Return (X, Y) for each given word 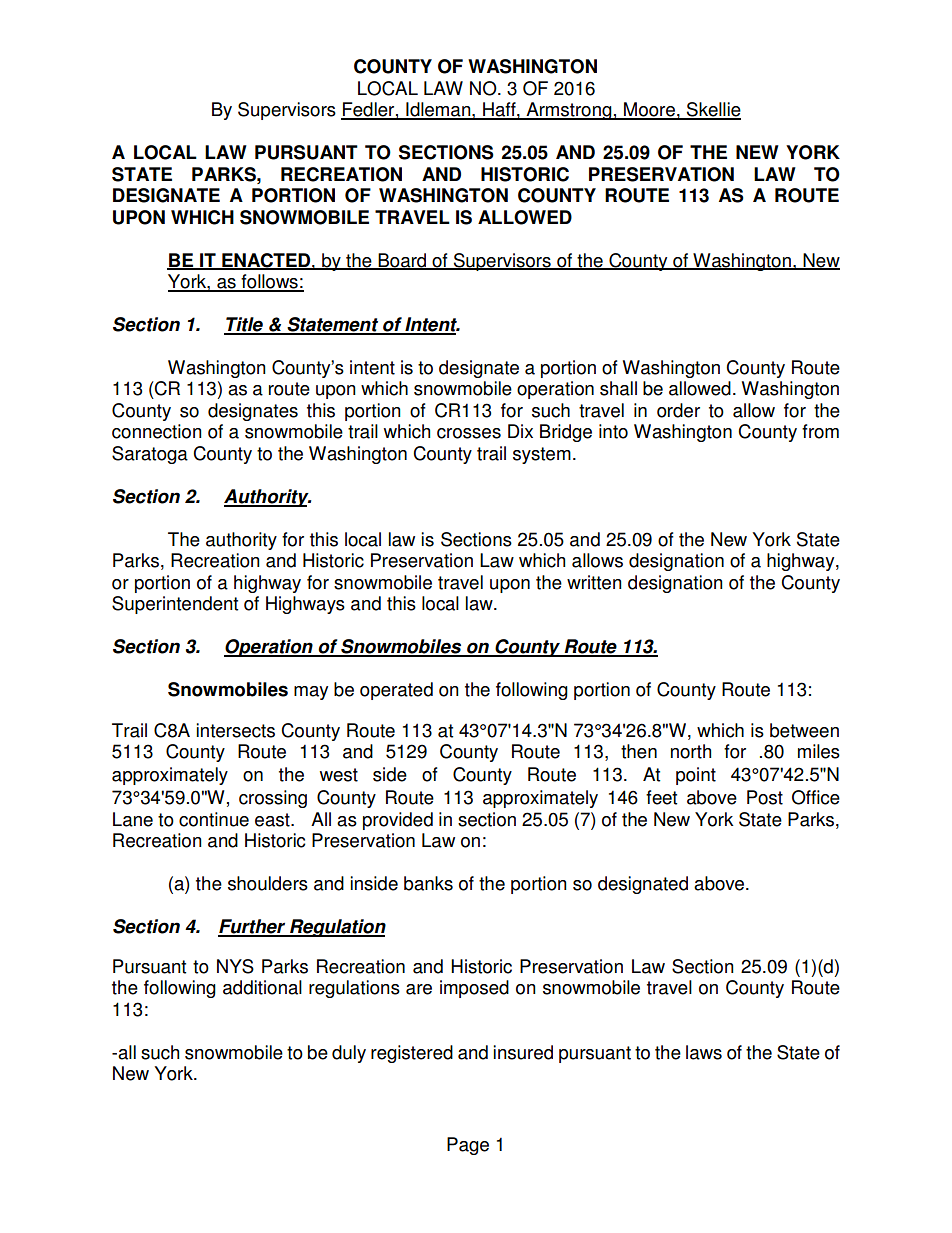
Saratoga (150, 455)
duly (349, 1054)
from (820, 431)
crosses (469, 433)
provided (398, 821)
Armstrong (569, 111)
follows (269, 282)
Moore (649, 110)
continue (214, 819)
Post (765, 797)
